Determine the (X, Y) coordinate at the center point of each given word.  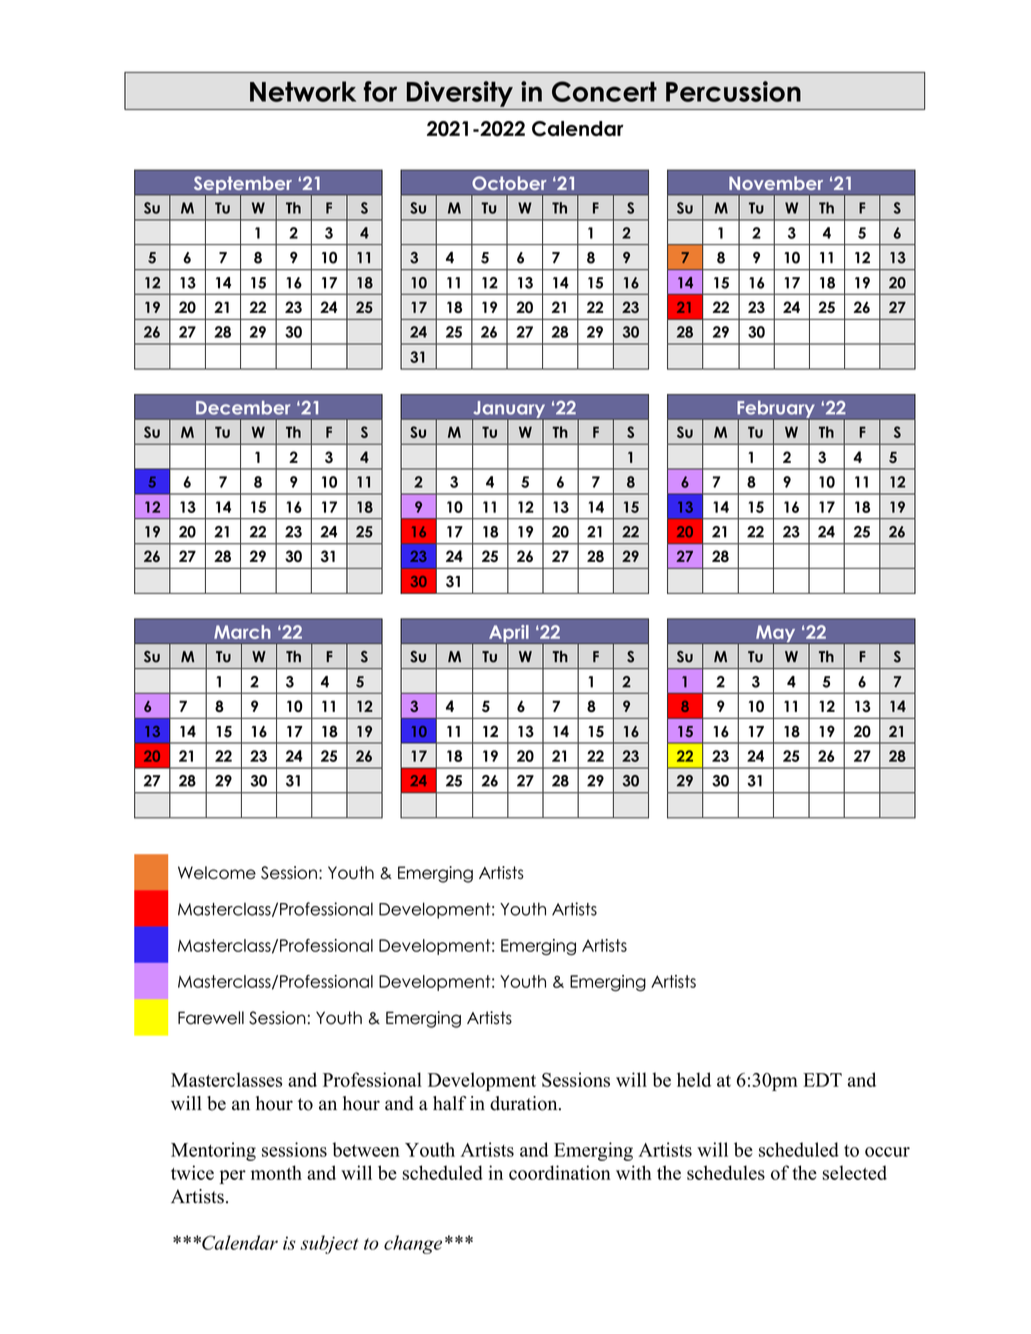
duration (525, 1103)
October (509, 183)
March (242, 632)
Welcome (217, 872)
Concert (604, 91)
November (776, 183)
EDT (822, 1080)
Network (303, 91)
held (694, 1079)
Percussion (733, 91)
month (276, 1172)
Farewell (211, 1018)
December (243, 408)
